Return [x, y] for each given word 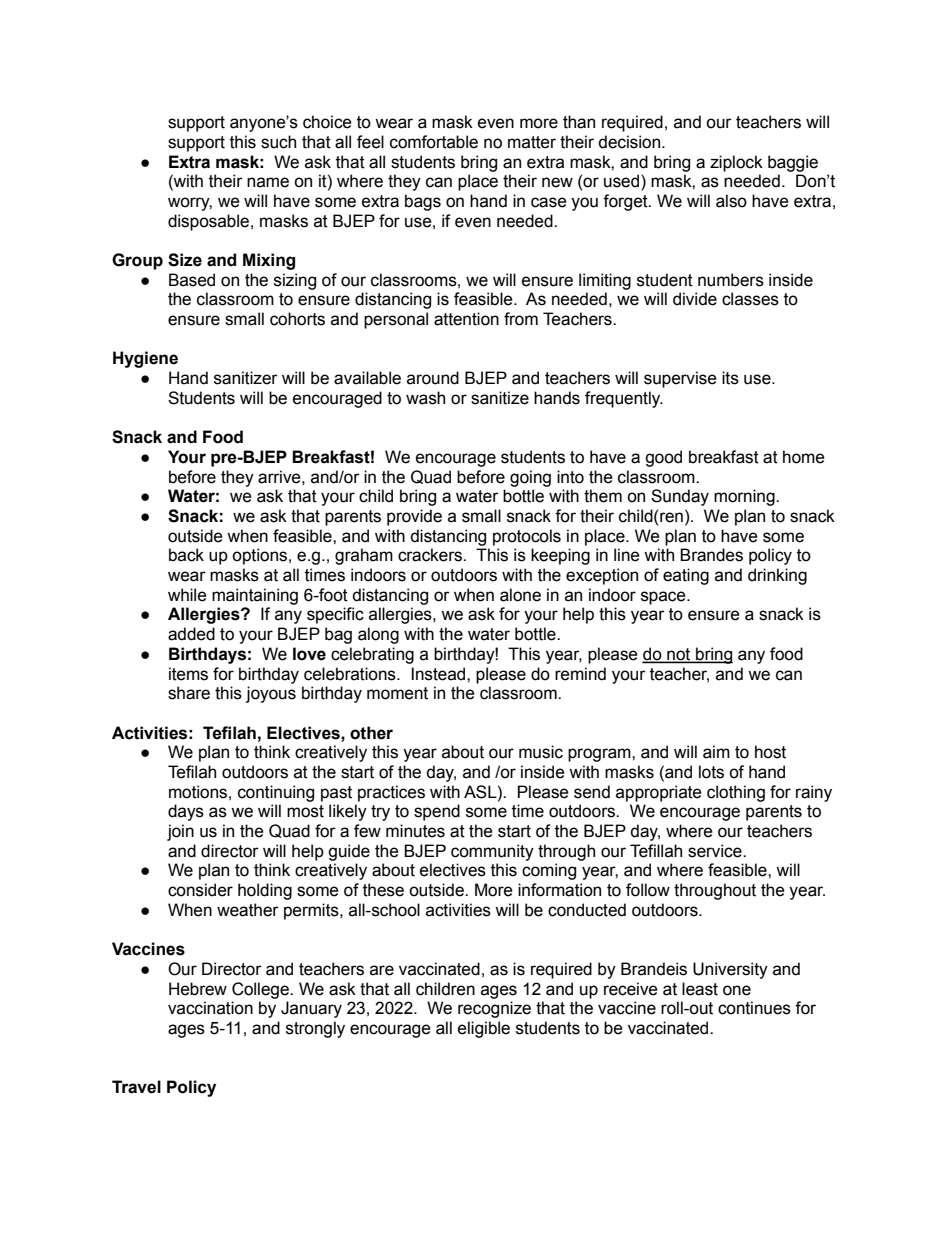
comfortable [434, 142]
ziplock [736, 163]
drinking [777, 576]
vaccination [210, 1008]
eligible [484, 1029]
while [187, 595]
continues [754, 1008]
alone [520, 595]
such [278, 142]
